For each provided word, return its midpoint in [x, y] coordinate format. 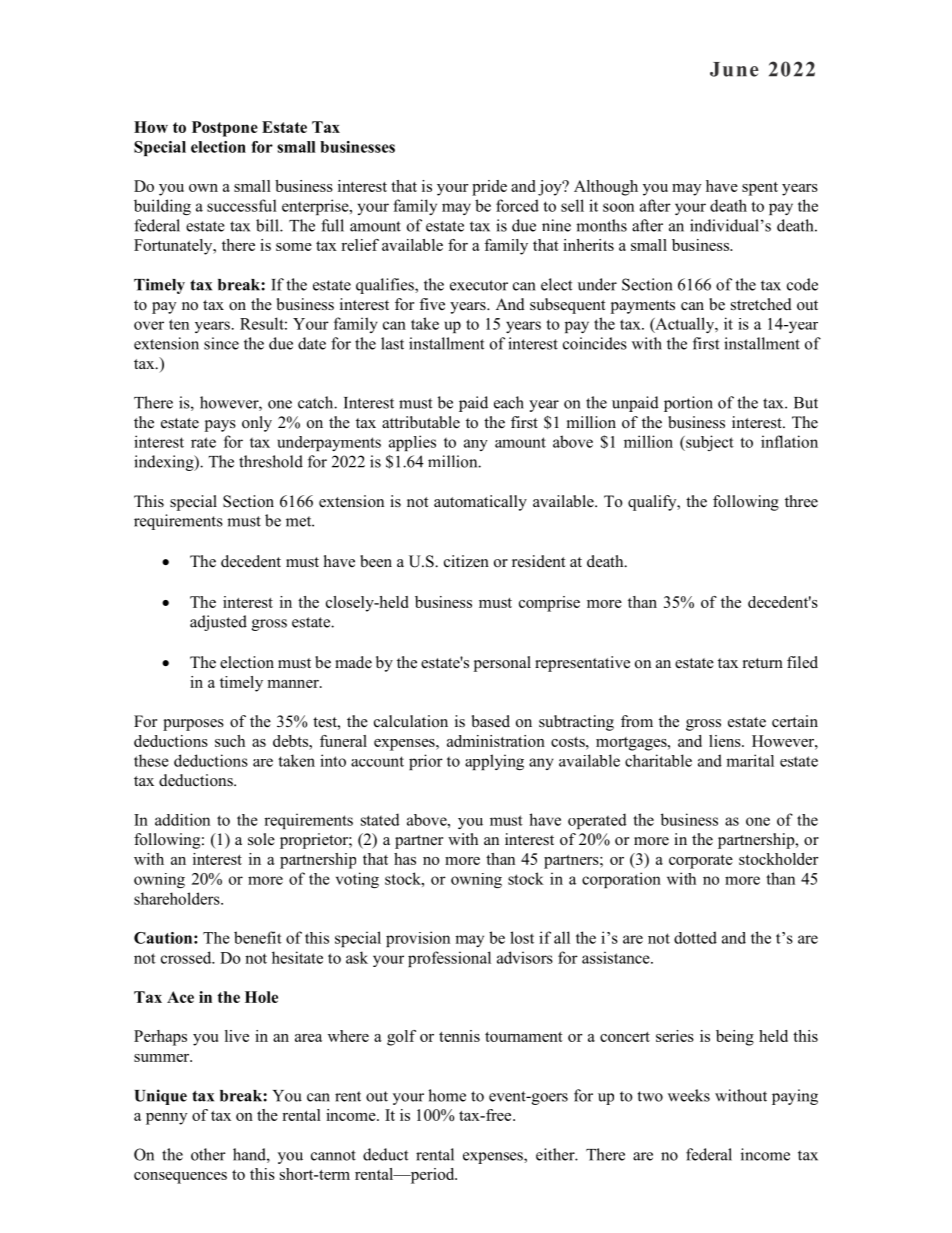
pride [489, 188]
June [734, 69]
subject [709, 443]
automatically [480, 503]
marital [750, 760]
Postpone [225, 129]
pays [220, 426]
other [208, 1154]
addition [182, 819]
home [447, 1095]
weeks [689, 1095]
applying [494, 762]
